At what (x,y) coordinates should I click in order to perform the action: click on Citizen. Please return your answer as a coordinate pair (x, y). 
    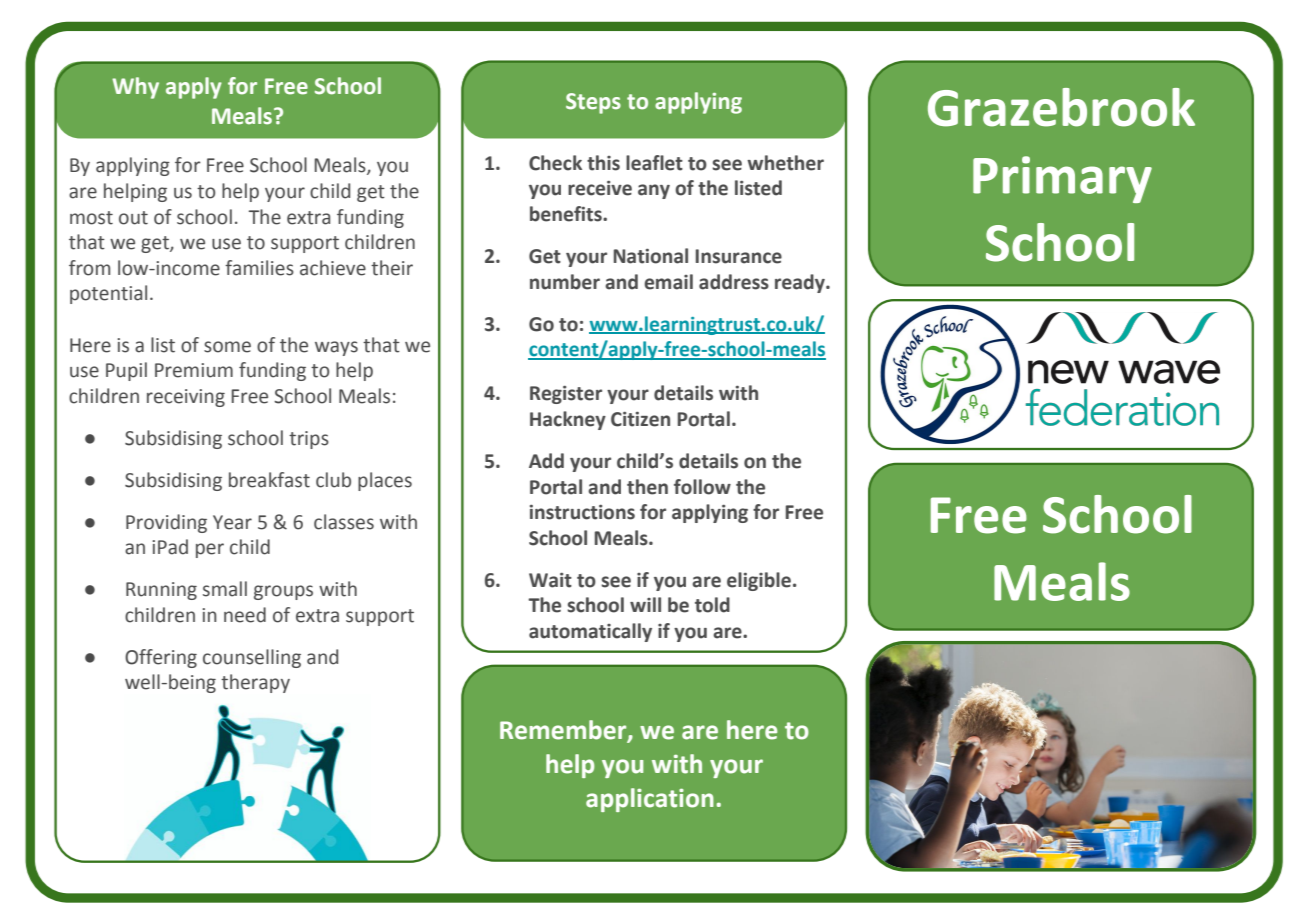
    Looking at the image, I should click on (640, 419).
